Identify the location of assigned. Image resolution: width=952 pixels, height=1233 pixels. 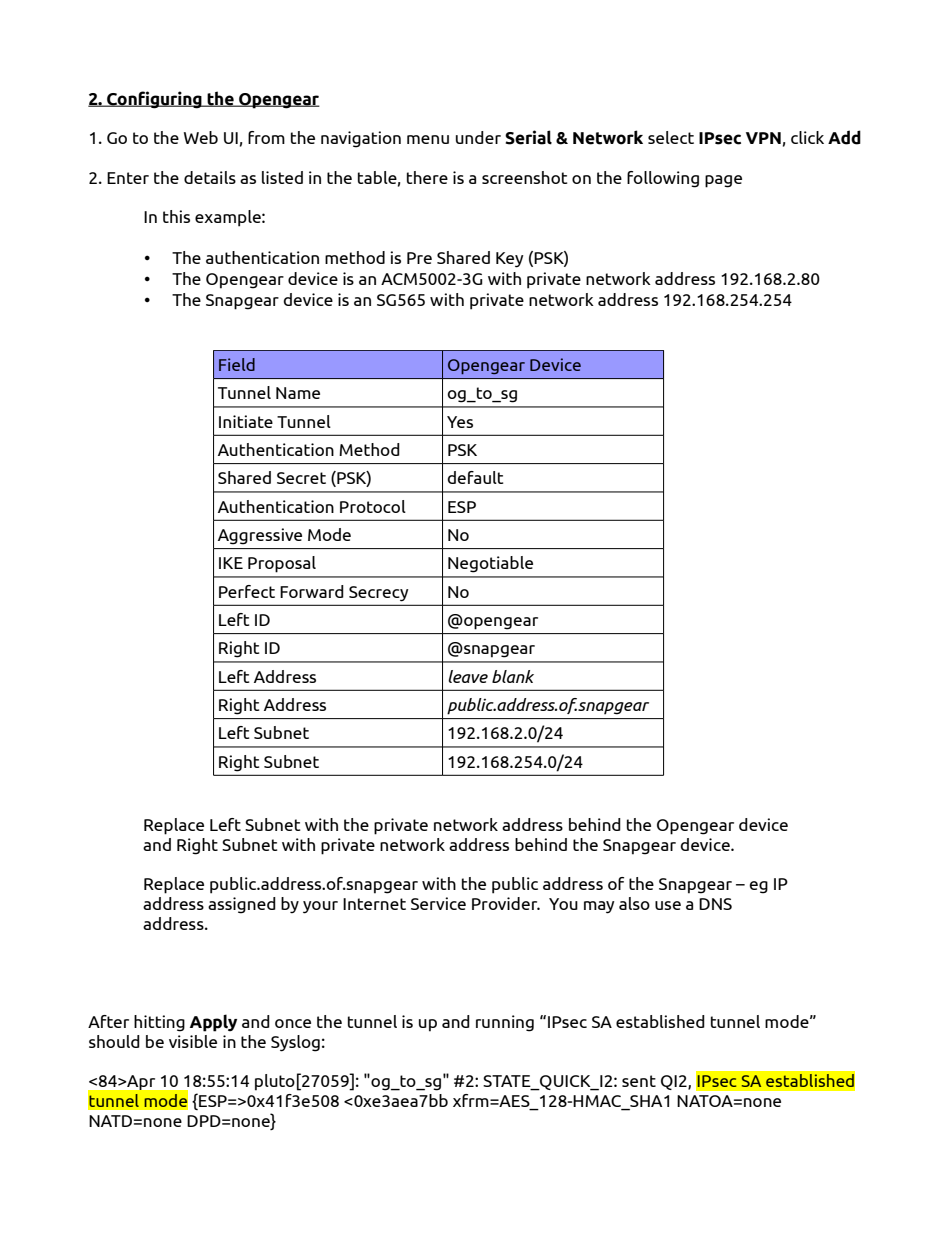
(242, 905).
